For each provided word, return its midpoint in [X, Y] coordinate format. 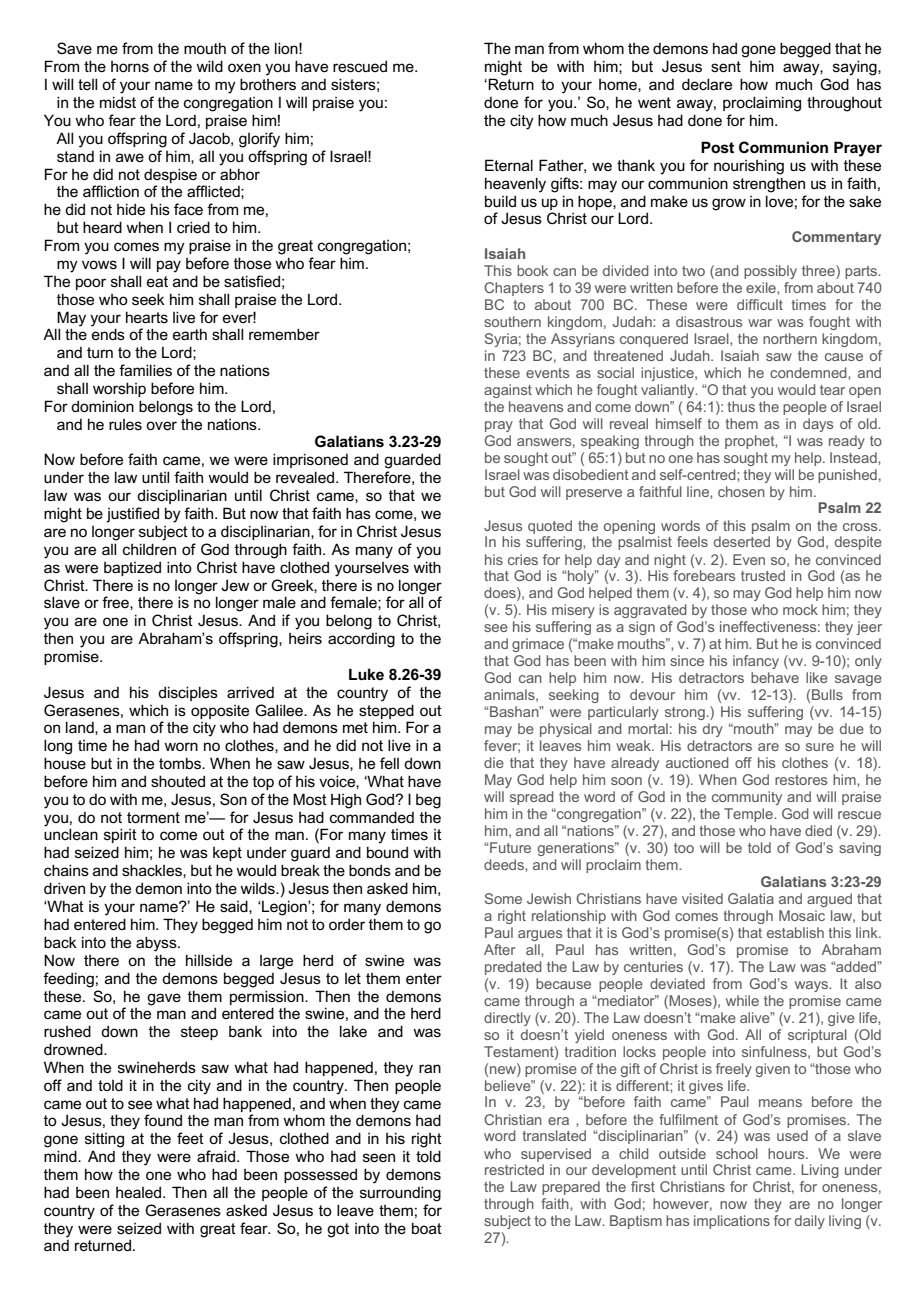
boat [427, 1228]
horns [130, 66]
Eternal [509, 165]
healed [140, 1192]
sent [726, 66]
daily [810, 1222]
